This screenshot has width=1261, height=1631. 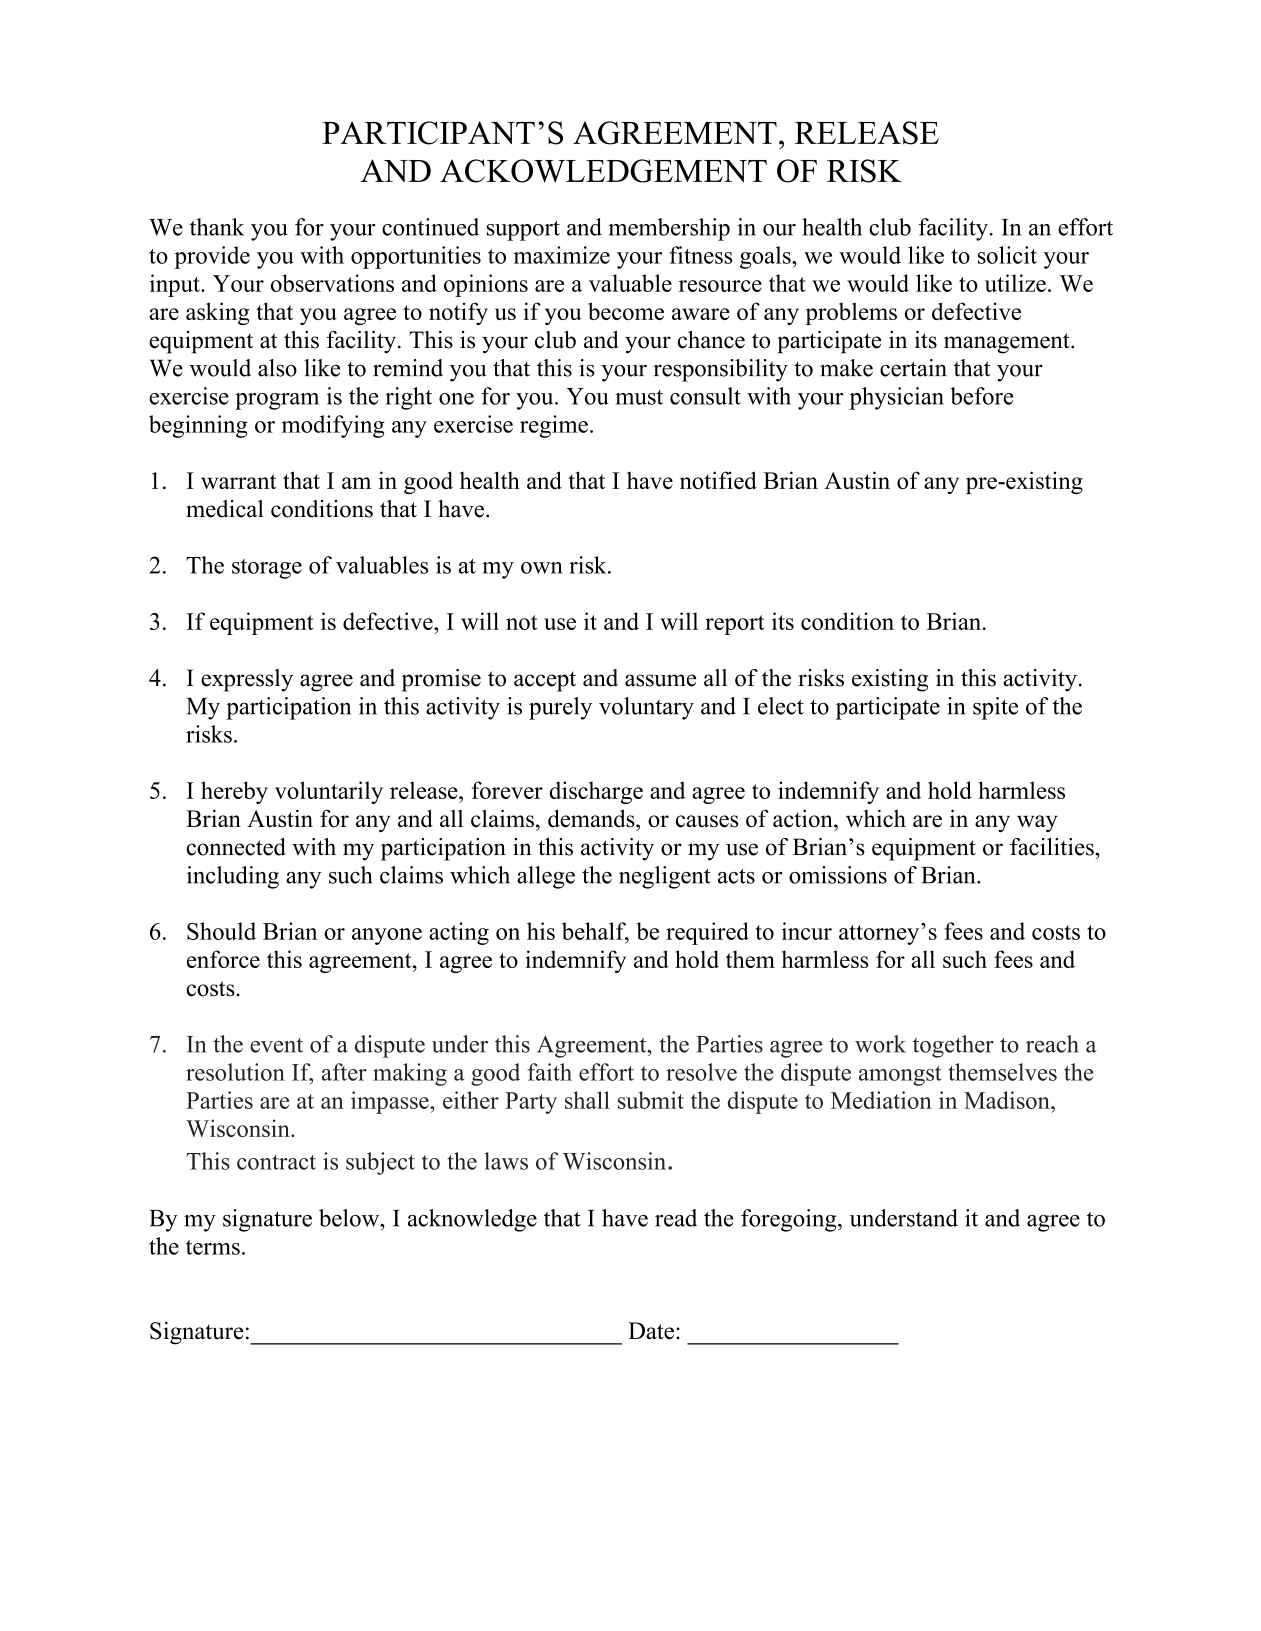 I want to click on faith, so click(x=549, y=1072).
